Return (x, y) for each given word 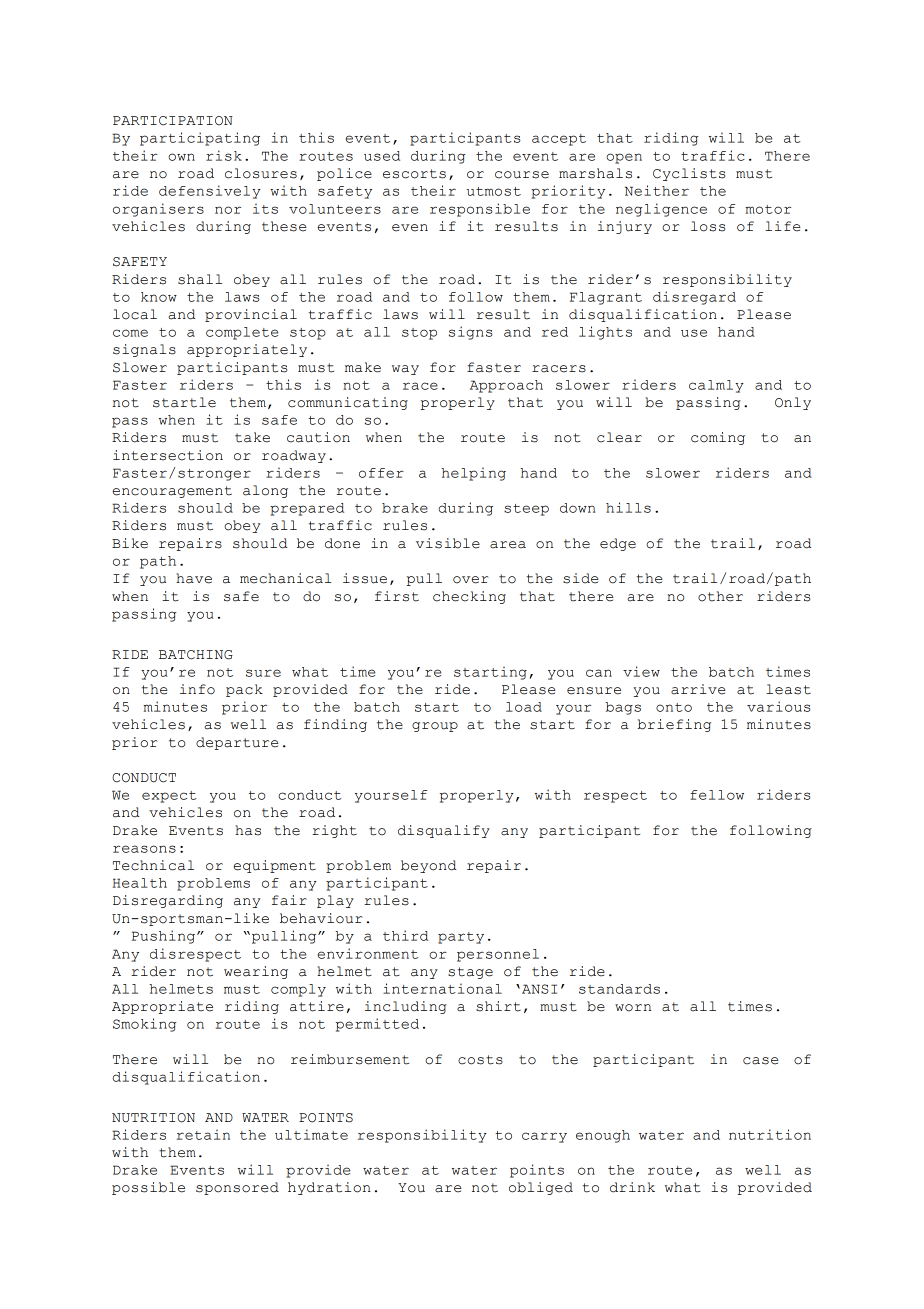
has (248, 830)
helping (473, 474)
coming (718, 438)
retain (203, 1134)
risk (224, 155)
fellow (717, 795)
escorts (414, 174)
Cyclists (689, 174)
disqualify (444, 831)
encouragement (172, 492)
